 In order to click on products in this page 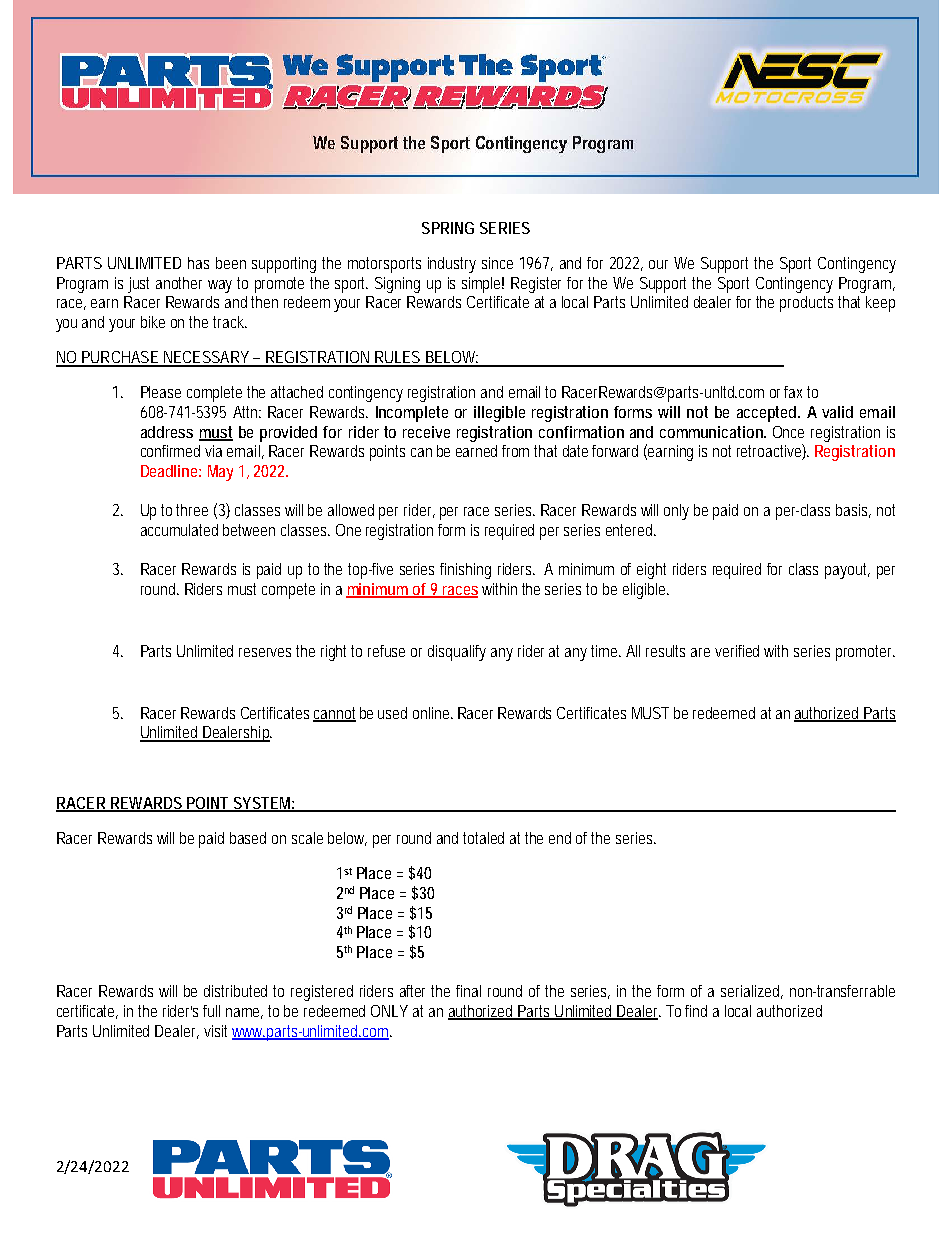, I will do `click(806, 304)`.
